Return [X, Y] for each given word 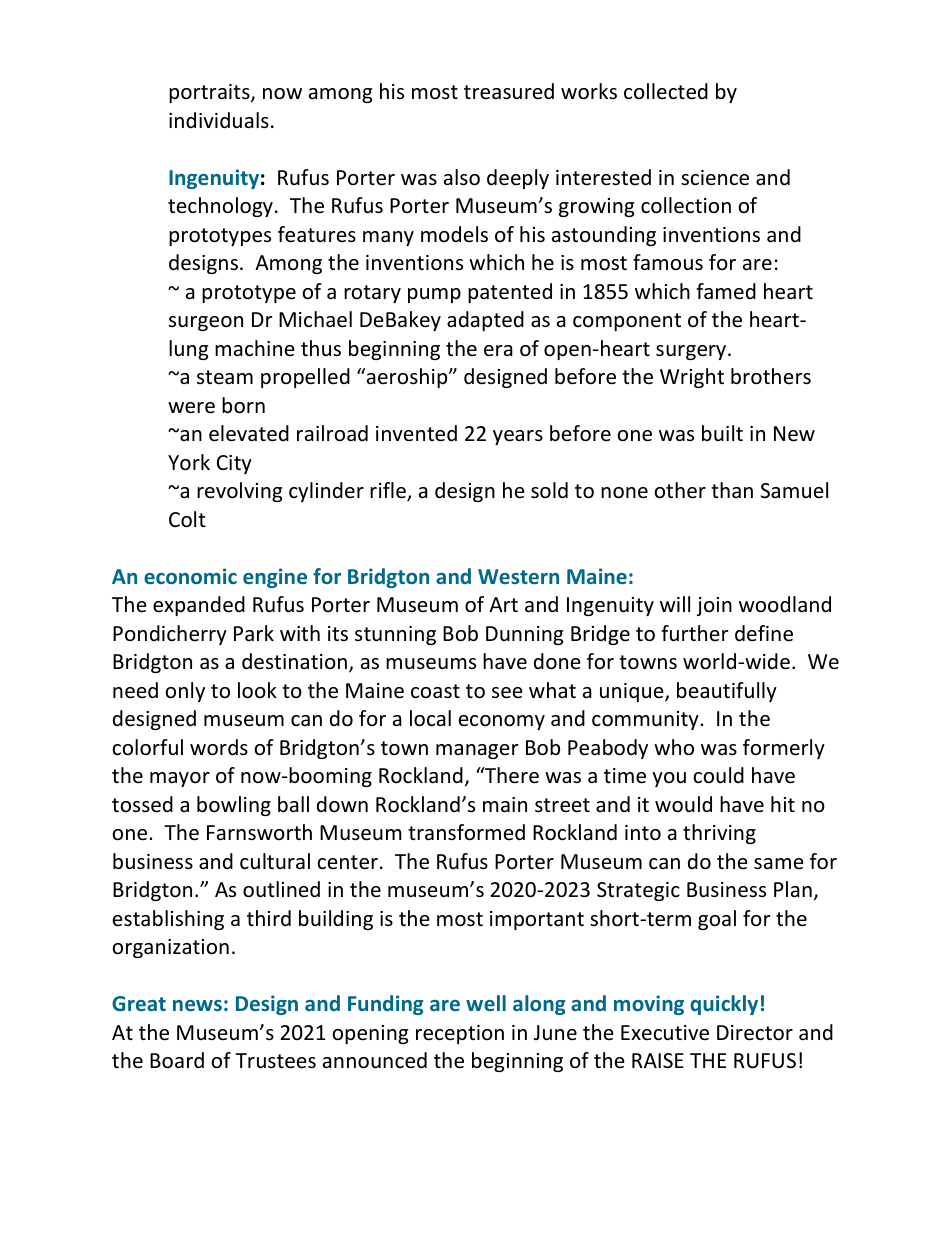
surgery [692, 352]
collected [666, 91]
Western [518, 576]
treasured [509, 91]
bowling [234, 806]
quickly [724, 1005]
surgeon [206, 323]
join [714, 606]
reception [460, 1034]
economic [190, 576]
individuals [219, 120]
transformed [466, 832]
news [197, 1005]
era [498, 351]
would [683, 804]
